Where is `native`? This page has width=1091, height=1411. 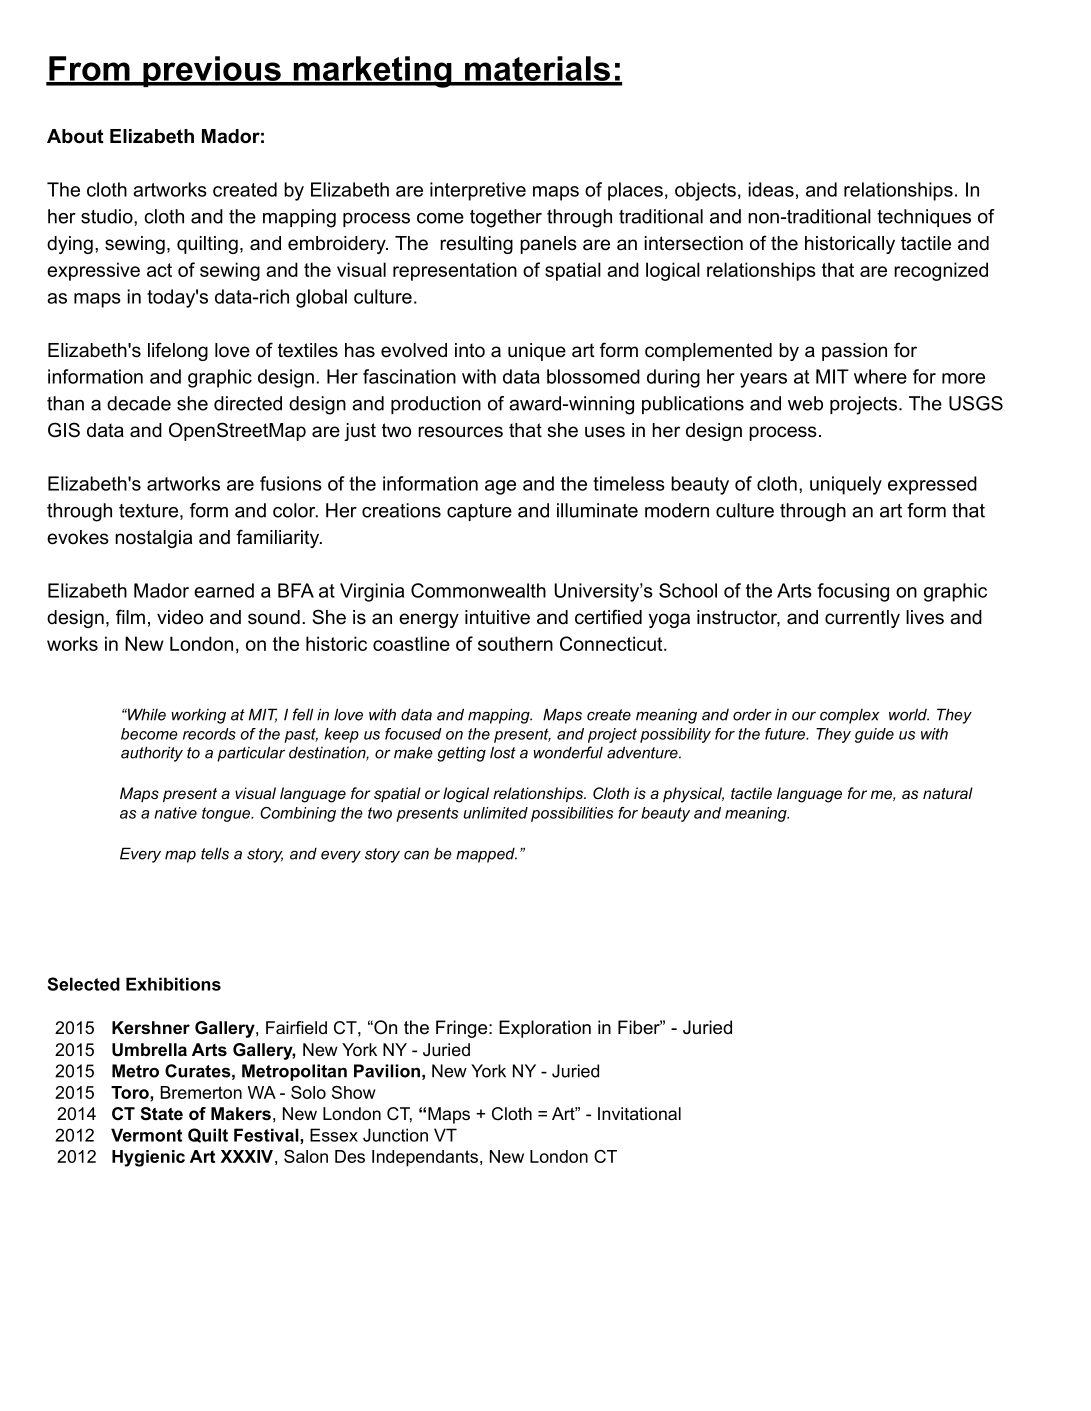 native is located at coordinates (175, 813).
